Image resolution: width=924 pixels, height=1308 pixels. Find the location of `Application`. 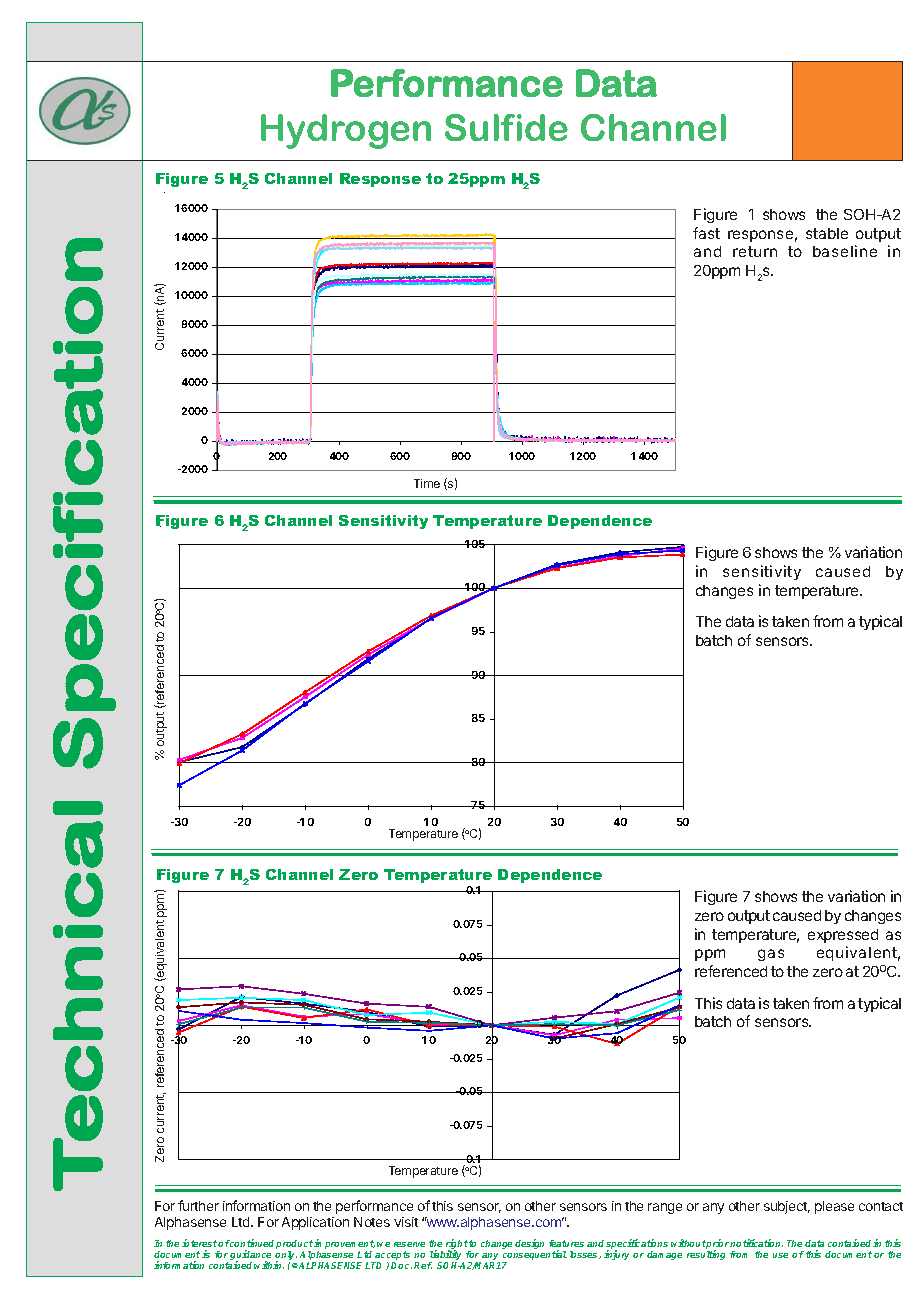

Application is located at coordinates (315, 1223).
